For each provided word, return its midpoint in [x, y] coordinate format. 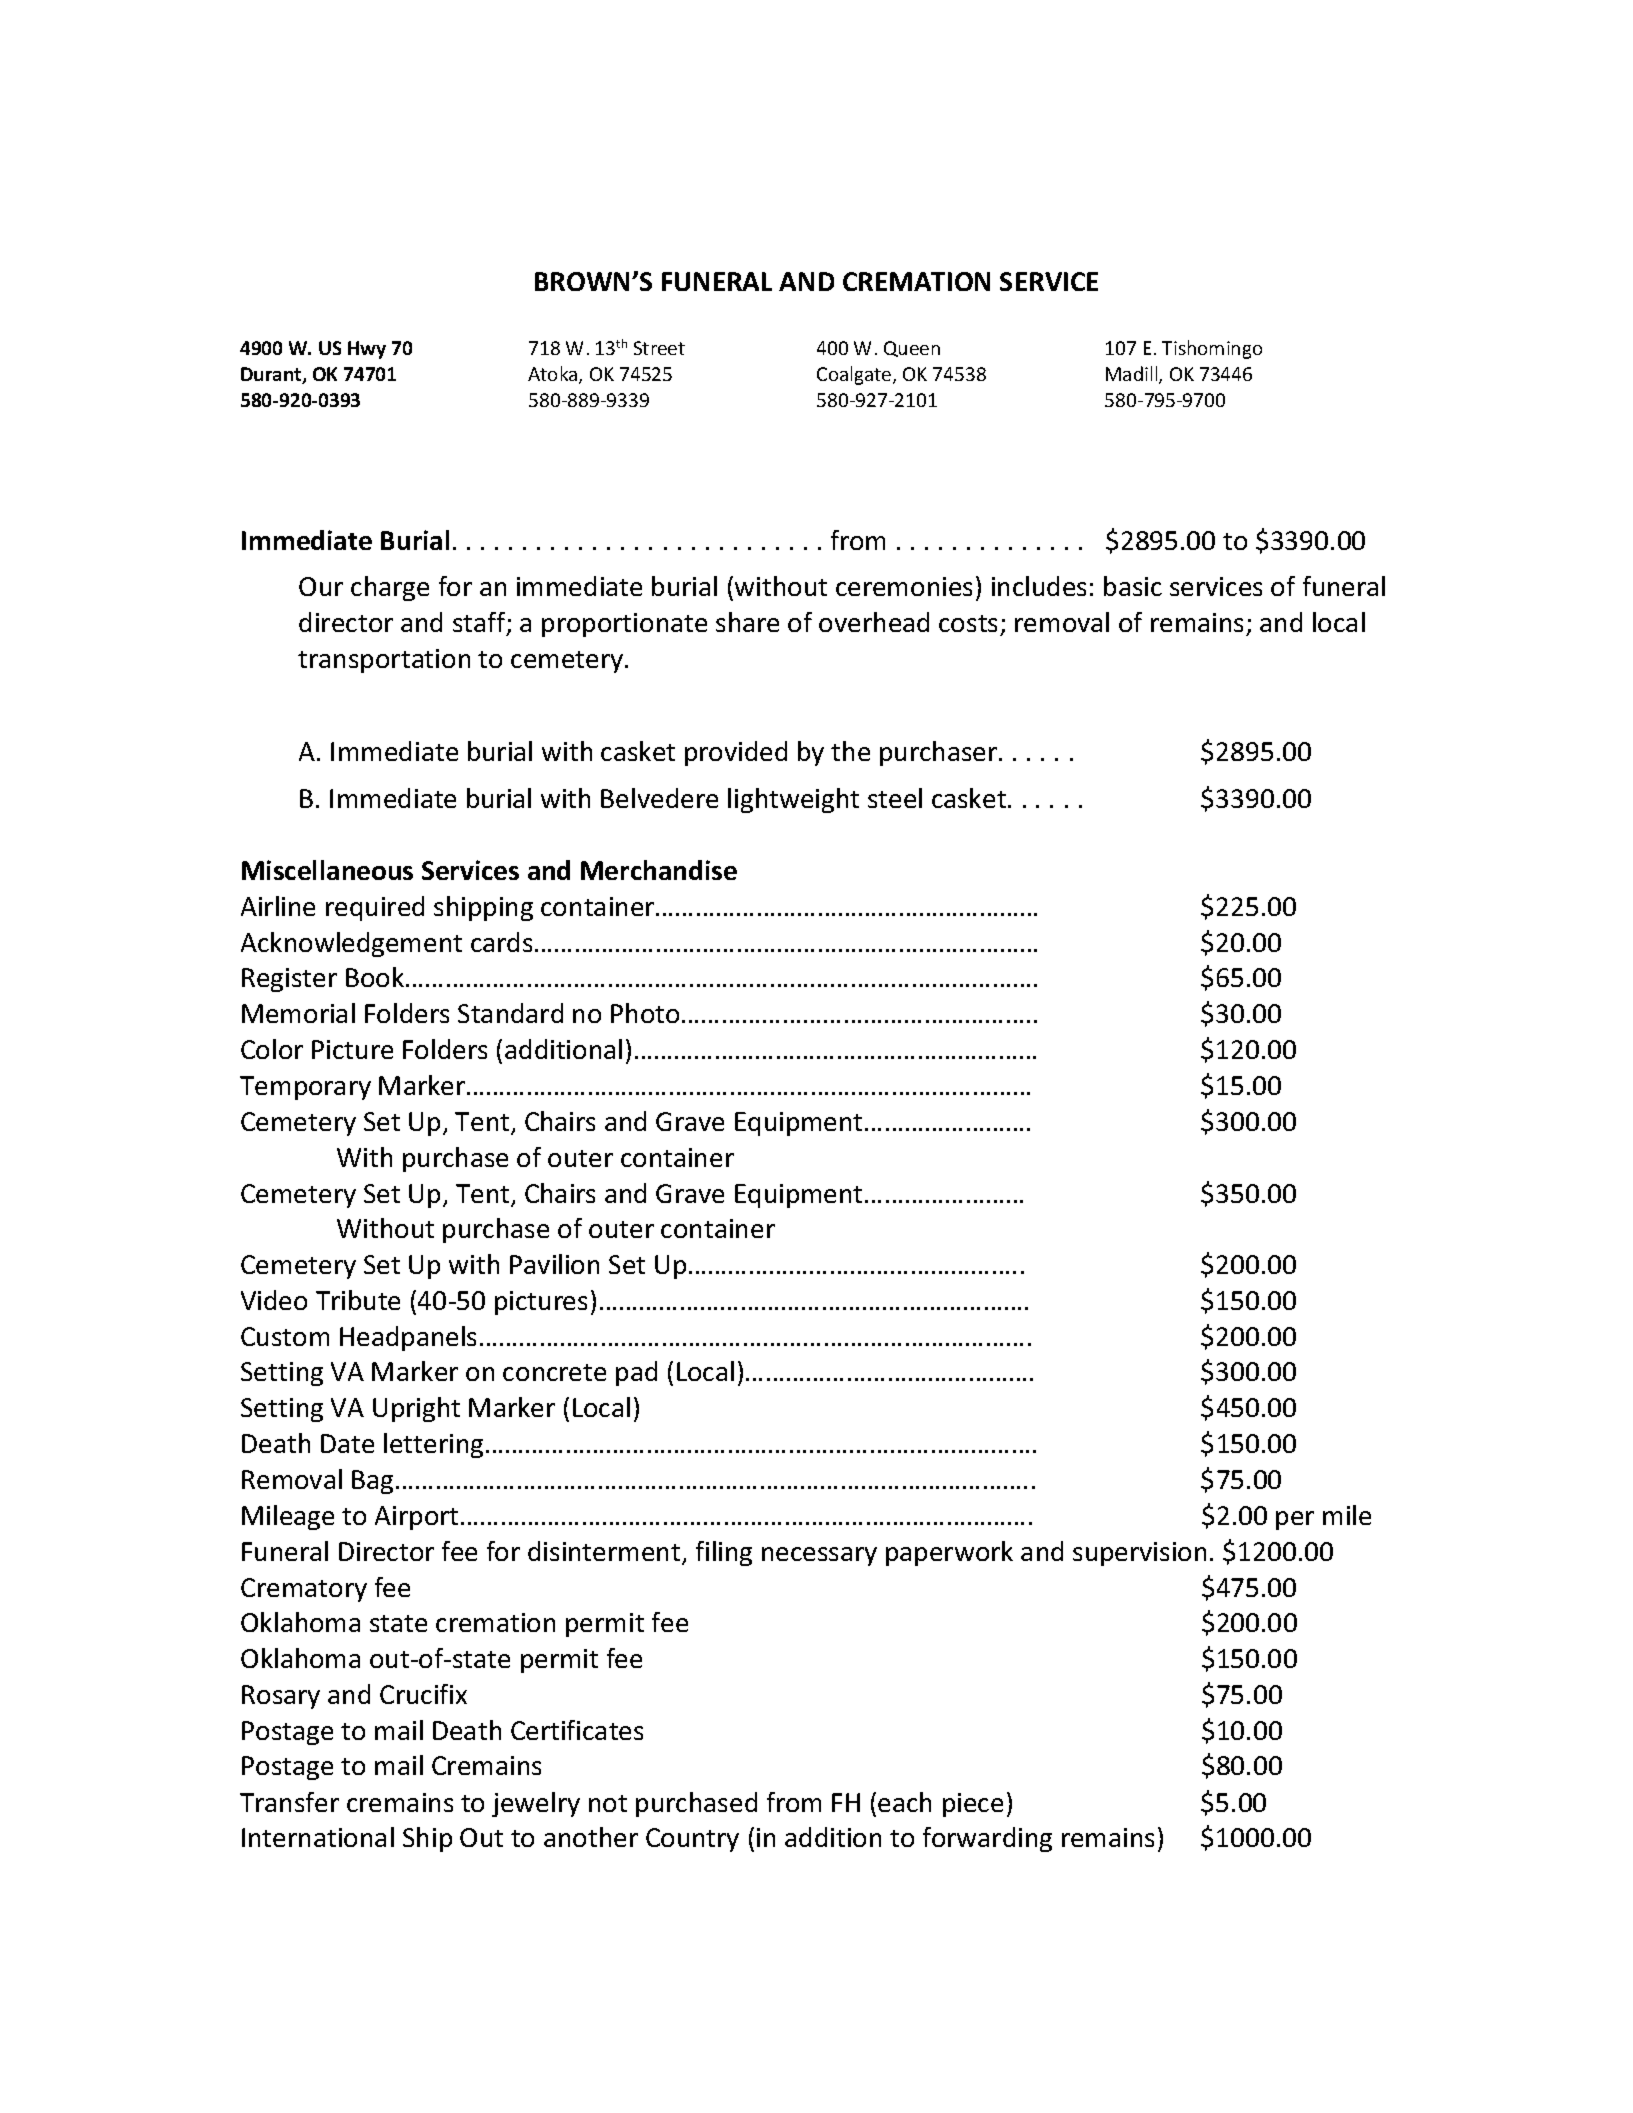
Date [347, 1443]
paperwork [949, 1553]
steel [895, 798]
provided [736, 753]
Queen [912, 349]
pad [636, 1373]
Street [659, 348]
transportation [384, 661]
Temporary [305, 1088]
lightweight [793, 800]
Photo [645, 1013]
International [318, 1837]
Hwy [367, 350]
